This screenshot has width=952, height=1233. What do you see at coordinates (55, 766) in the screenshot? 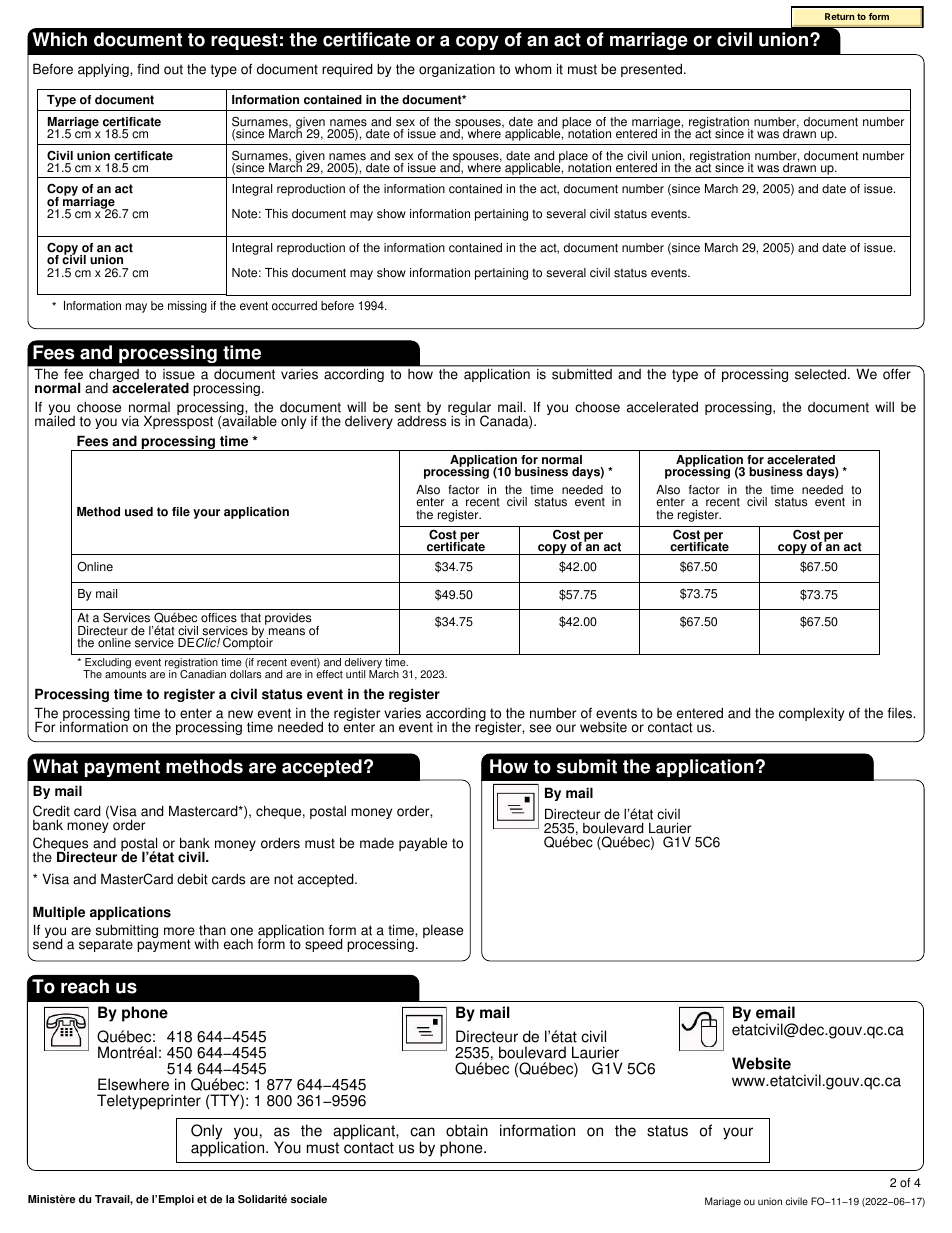
I see `What` at bounding box center [55, 766].
